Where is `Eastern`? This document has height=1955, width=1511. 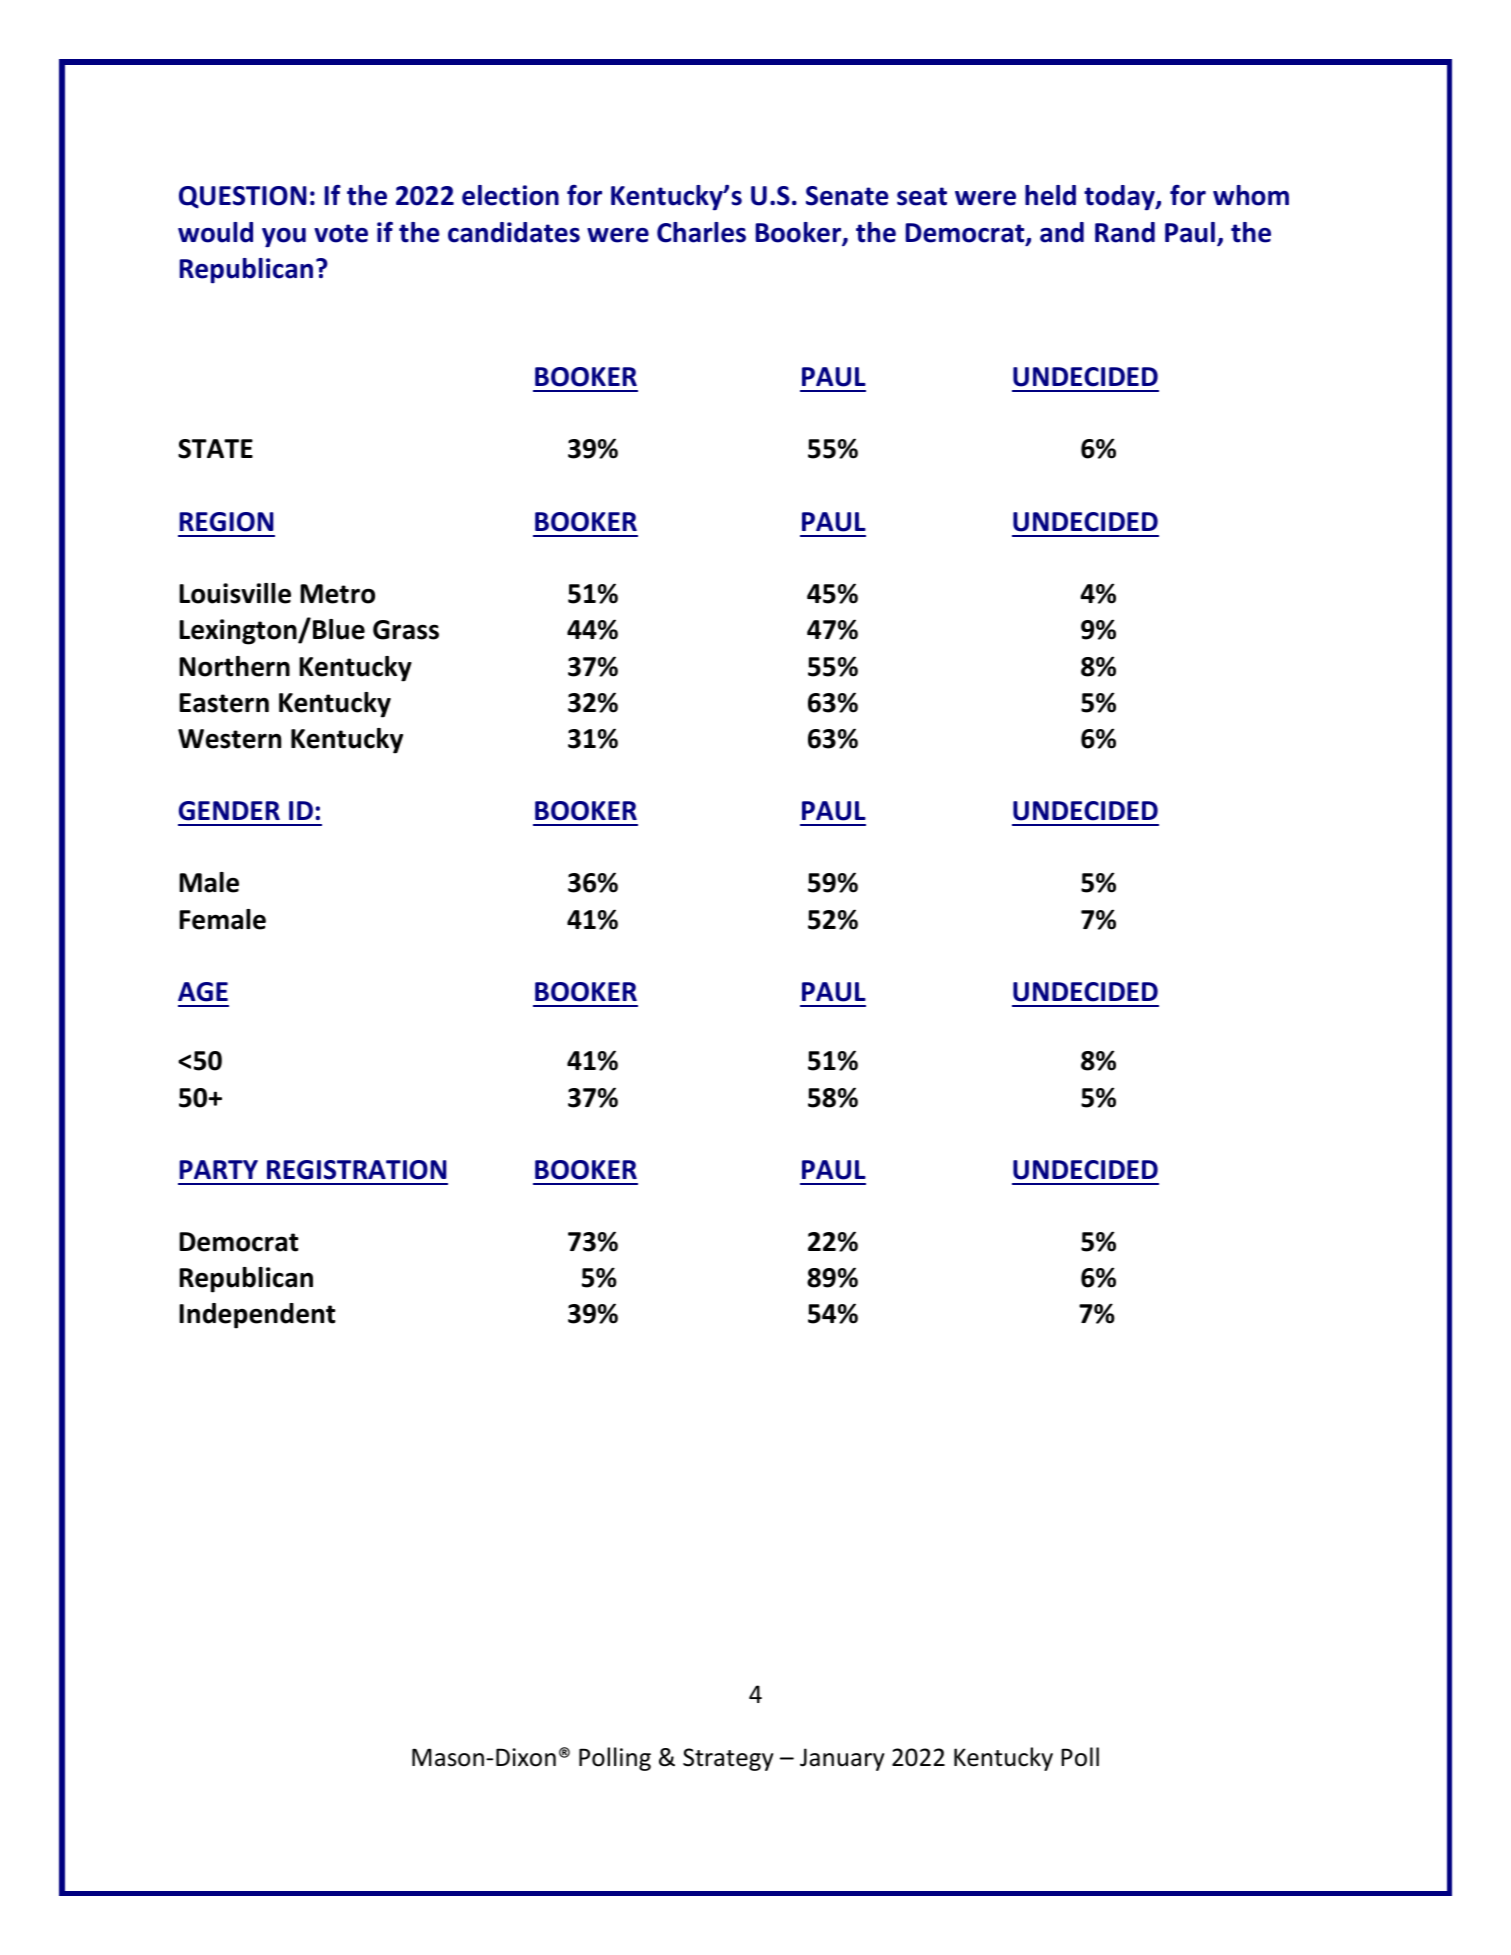
Eastern is located at coordinates (224, 703).
